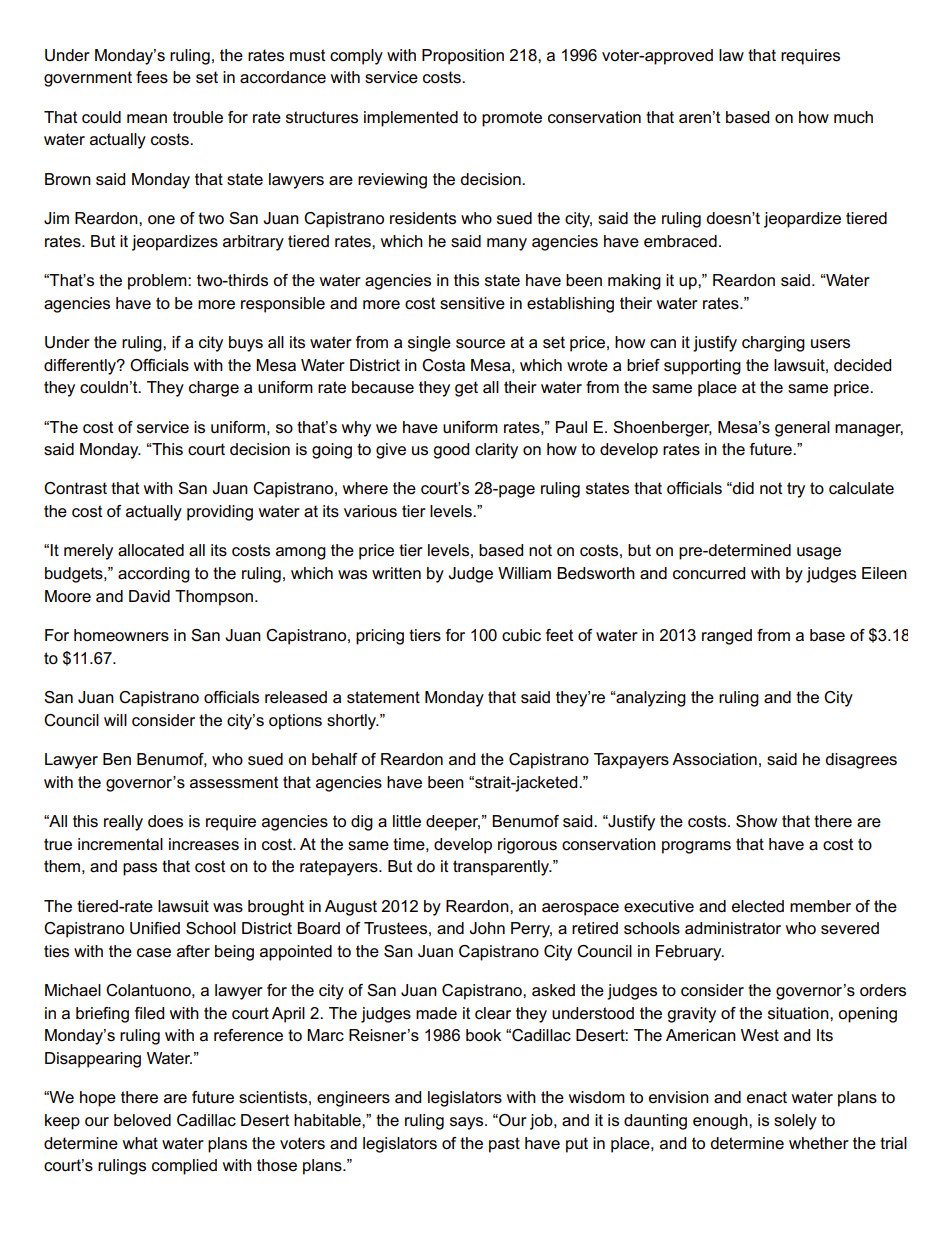 The width and height of the page is (952, 1233). Describe the element at coordinates (123, 823) in the page. I see `really` at that location.
